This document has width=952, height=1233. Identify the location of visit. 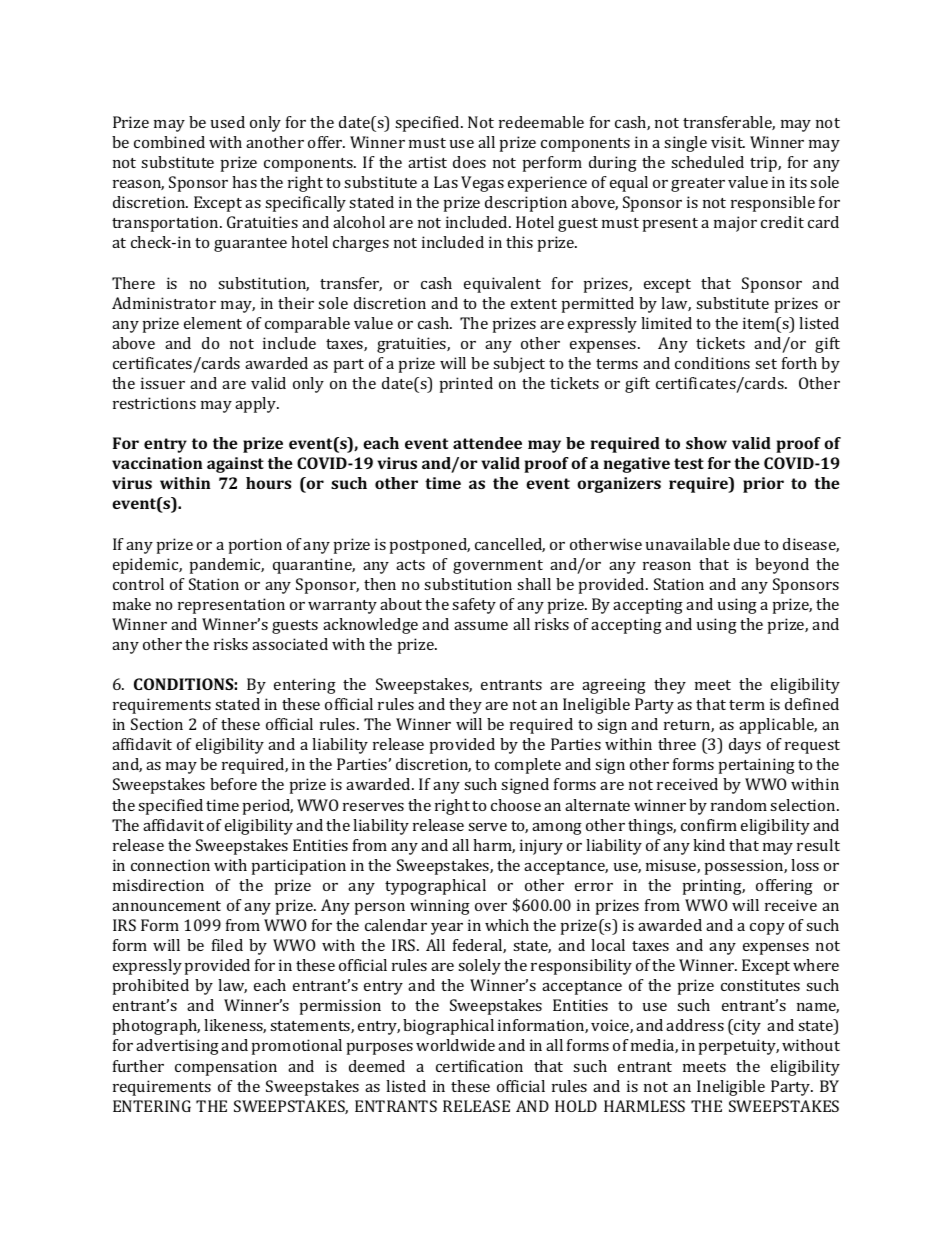
(728, 142).
